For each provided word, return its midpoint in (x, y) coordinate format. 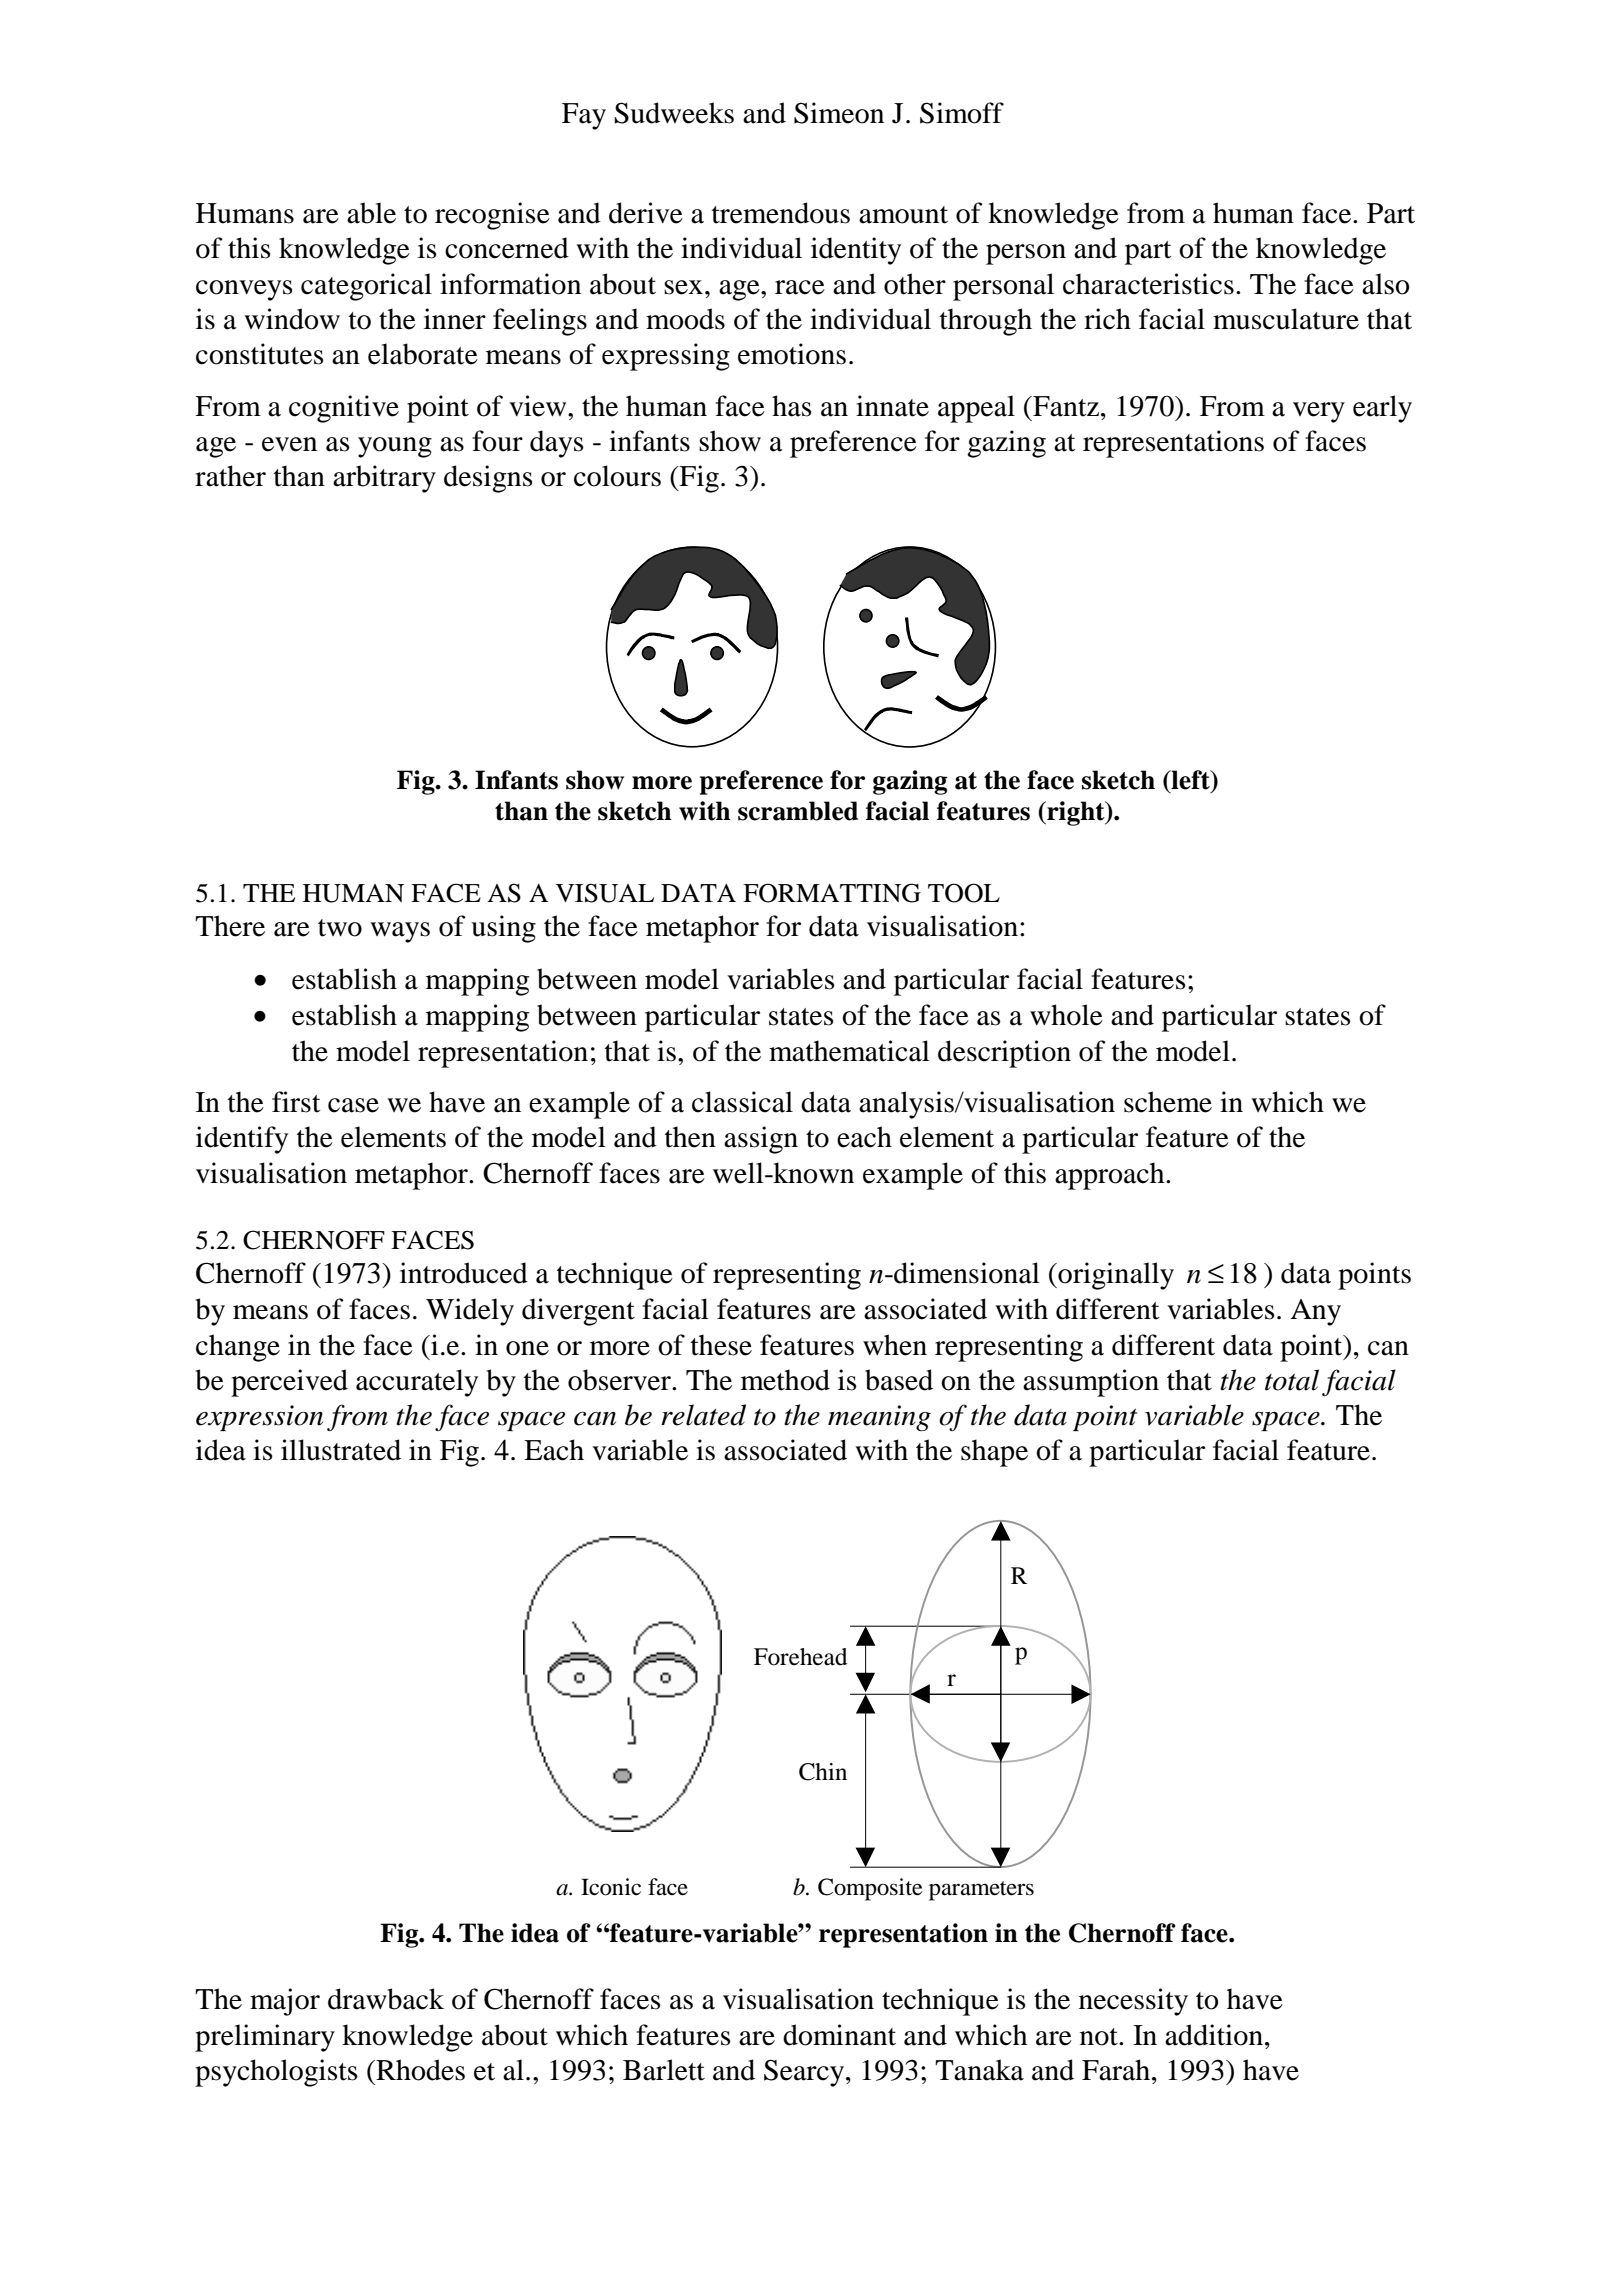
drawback (386, 1999)
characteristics (1148, 284)
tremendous (781, 213)
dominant (839, 2035)
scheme (1168, 1102)
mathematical (849, 1051)
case (353, 1105)
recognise (492, 216)
